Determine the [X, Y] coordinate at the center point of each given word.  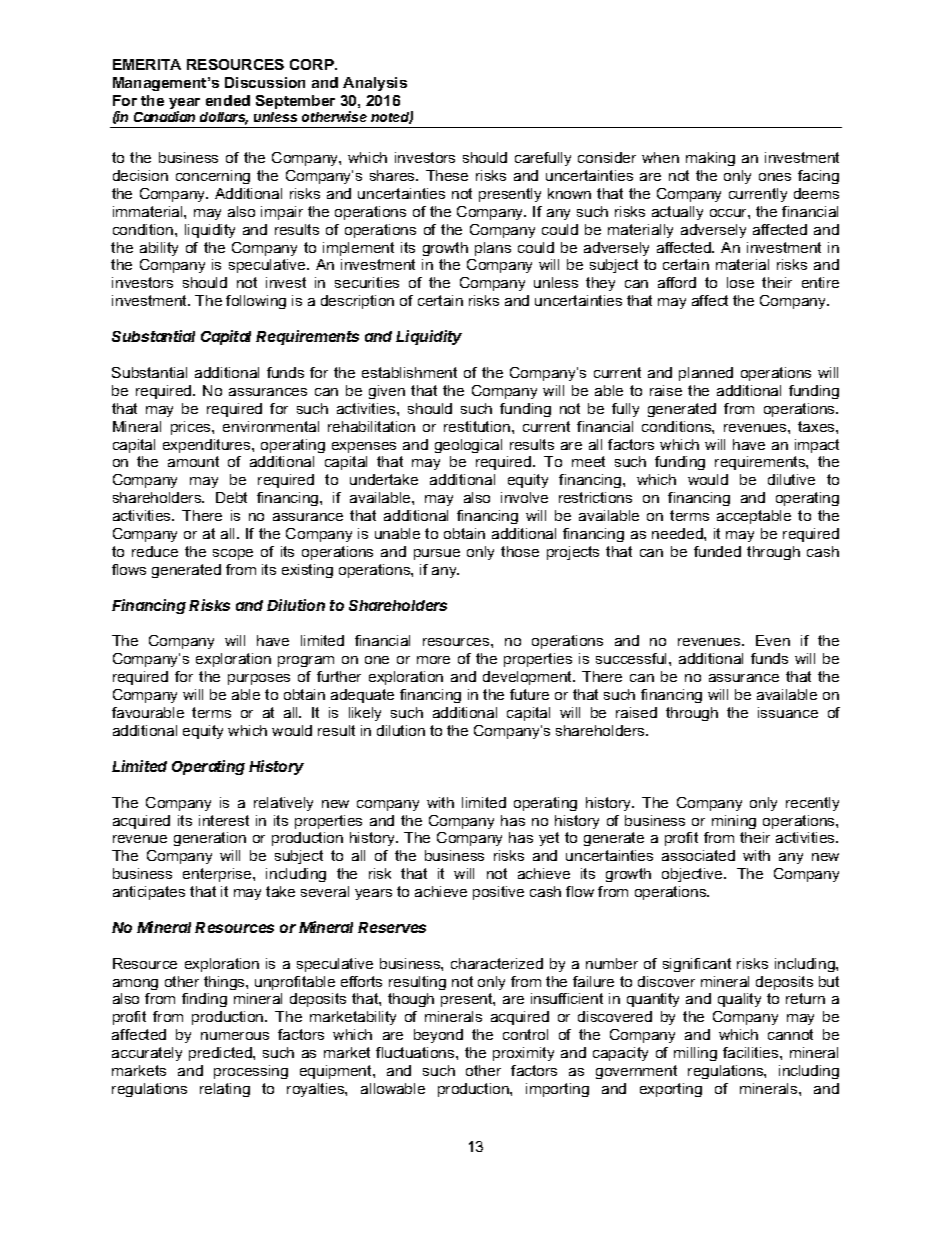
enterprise [218, 875]
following [256, 302]
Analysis [375, 84]
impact [817, 446]
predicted [221, 1054]
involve [524, 497]
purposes [259, 679]
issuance [788, 712]
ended [228, 100]
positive [498, 893]
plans [493, 249]
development [529, 678]
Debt [231, 497]
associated [698, 855]
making [710, 159]
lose [740, 282]
